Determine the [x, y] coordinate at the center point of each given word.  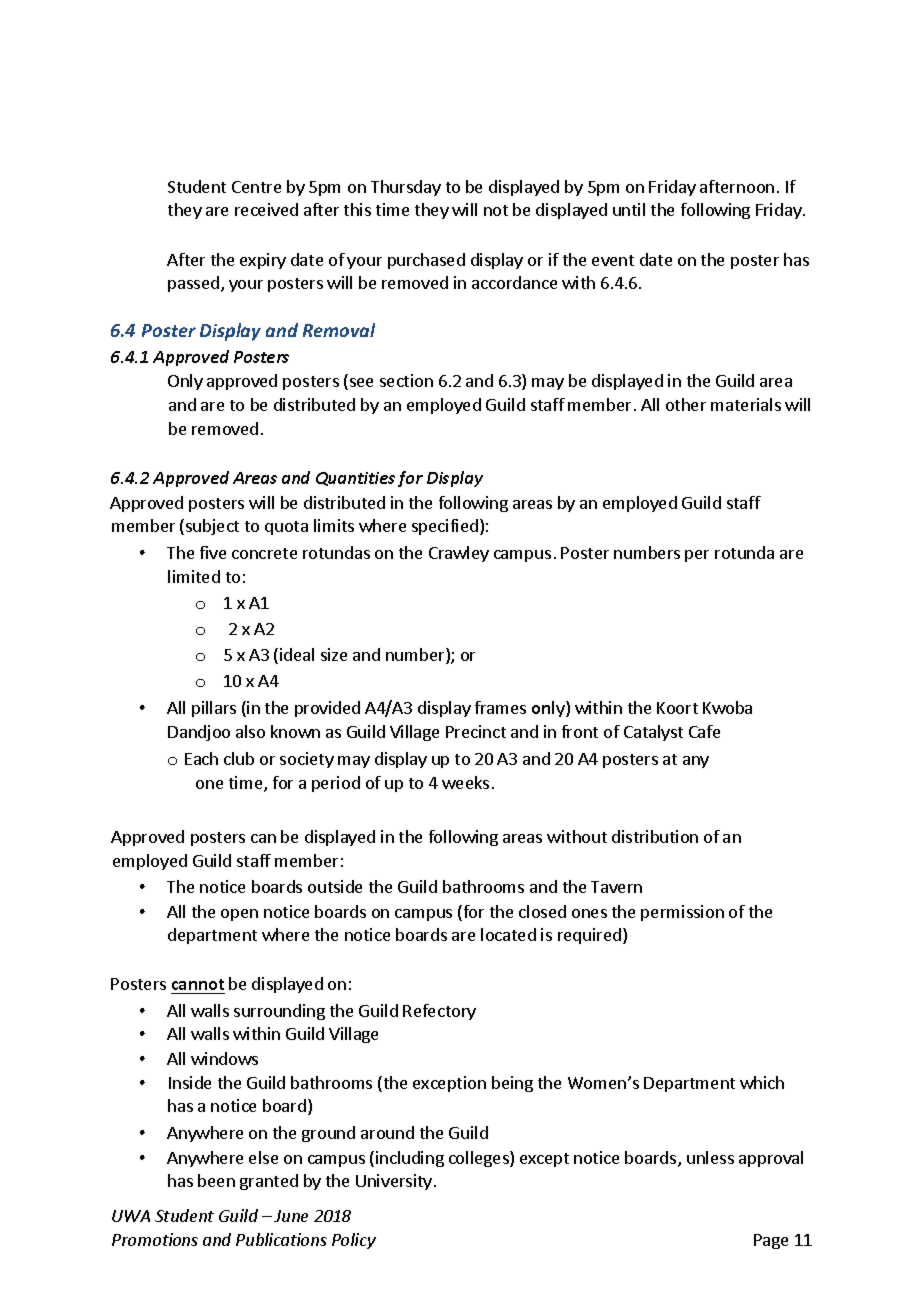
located [508, 934]
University [394, 1182]
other [686, 404]
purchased [426, 261]
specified [445, 527]
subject [212, 527]
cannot [198, 984]
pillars [214, 709]
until [629, 209]
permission [682, 913]
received [266, 209]
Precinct [476, 731]
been [216, 1180]
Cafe [704, 731]
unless [710, 1157]
